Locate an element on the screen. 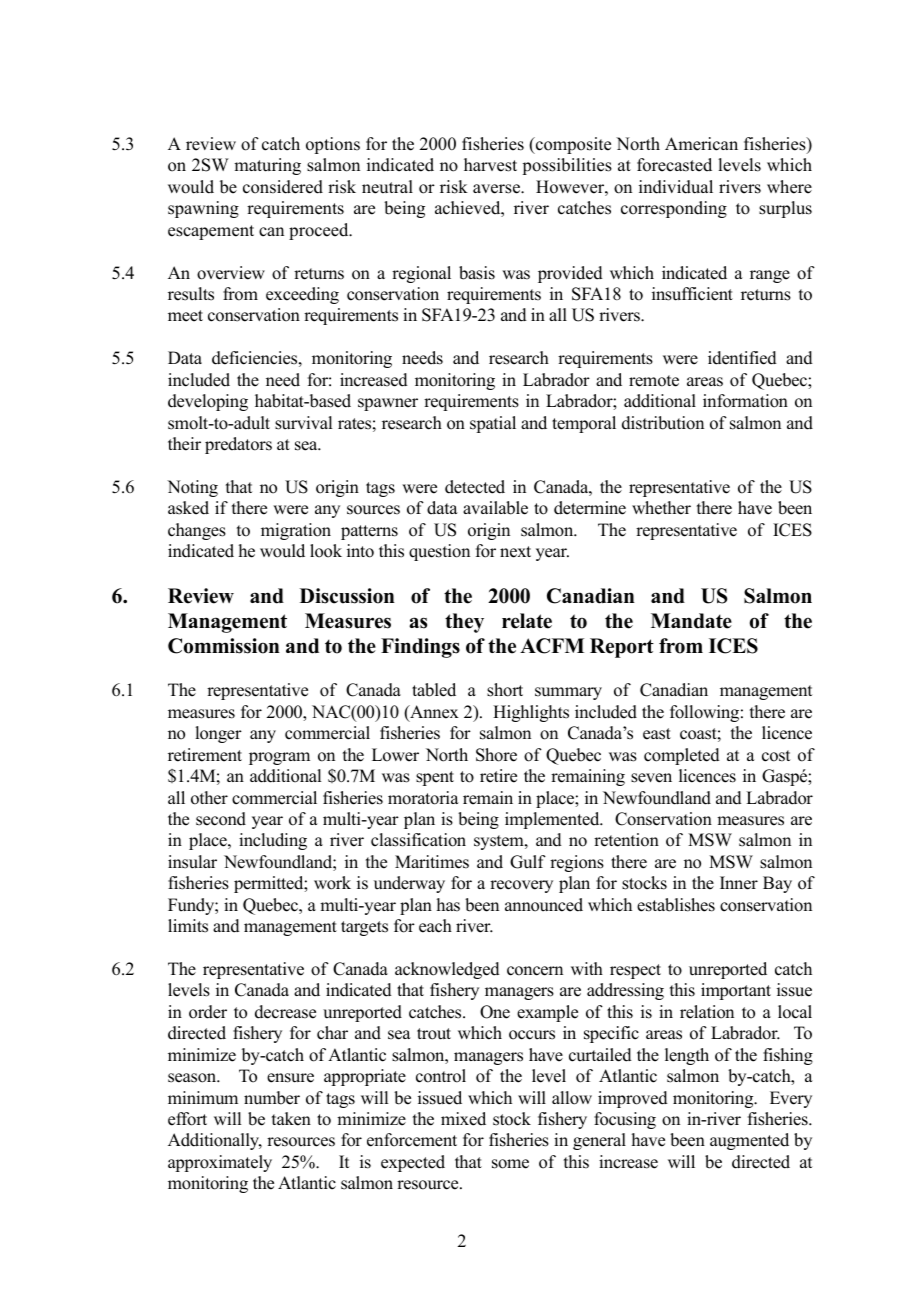  averse is located at coordinates (497, 189).
